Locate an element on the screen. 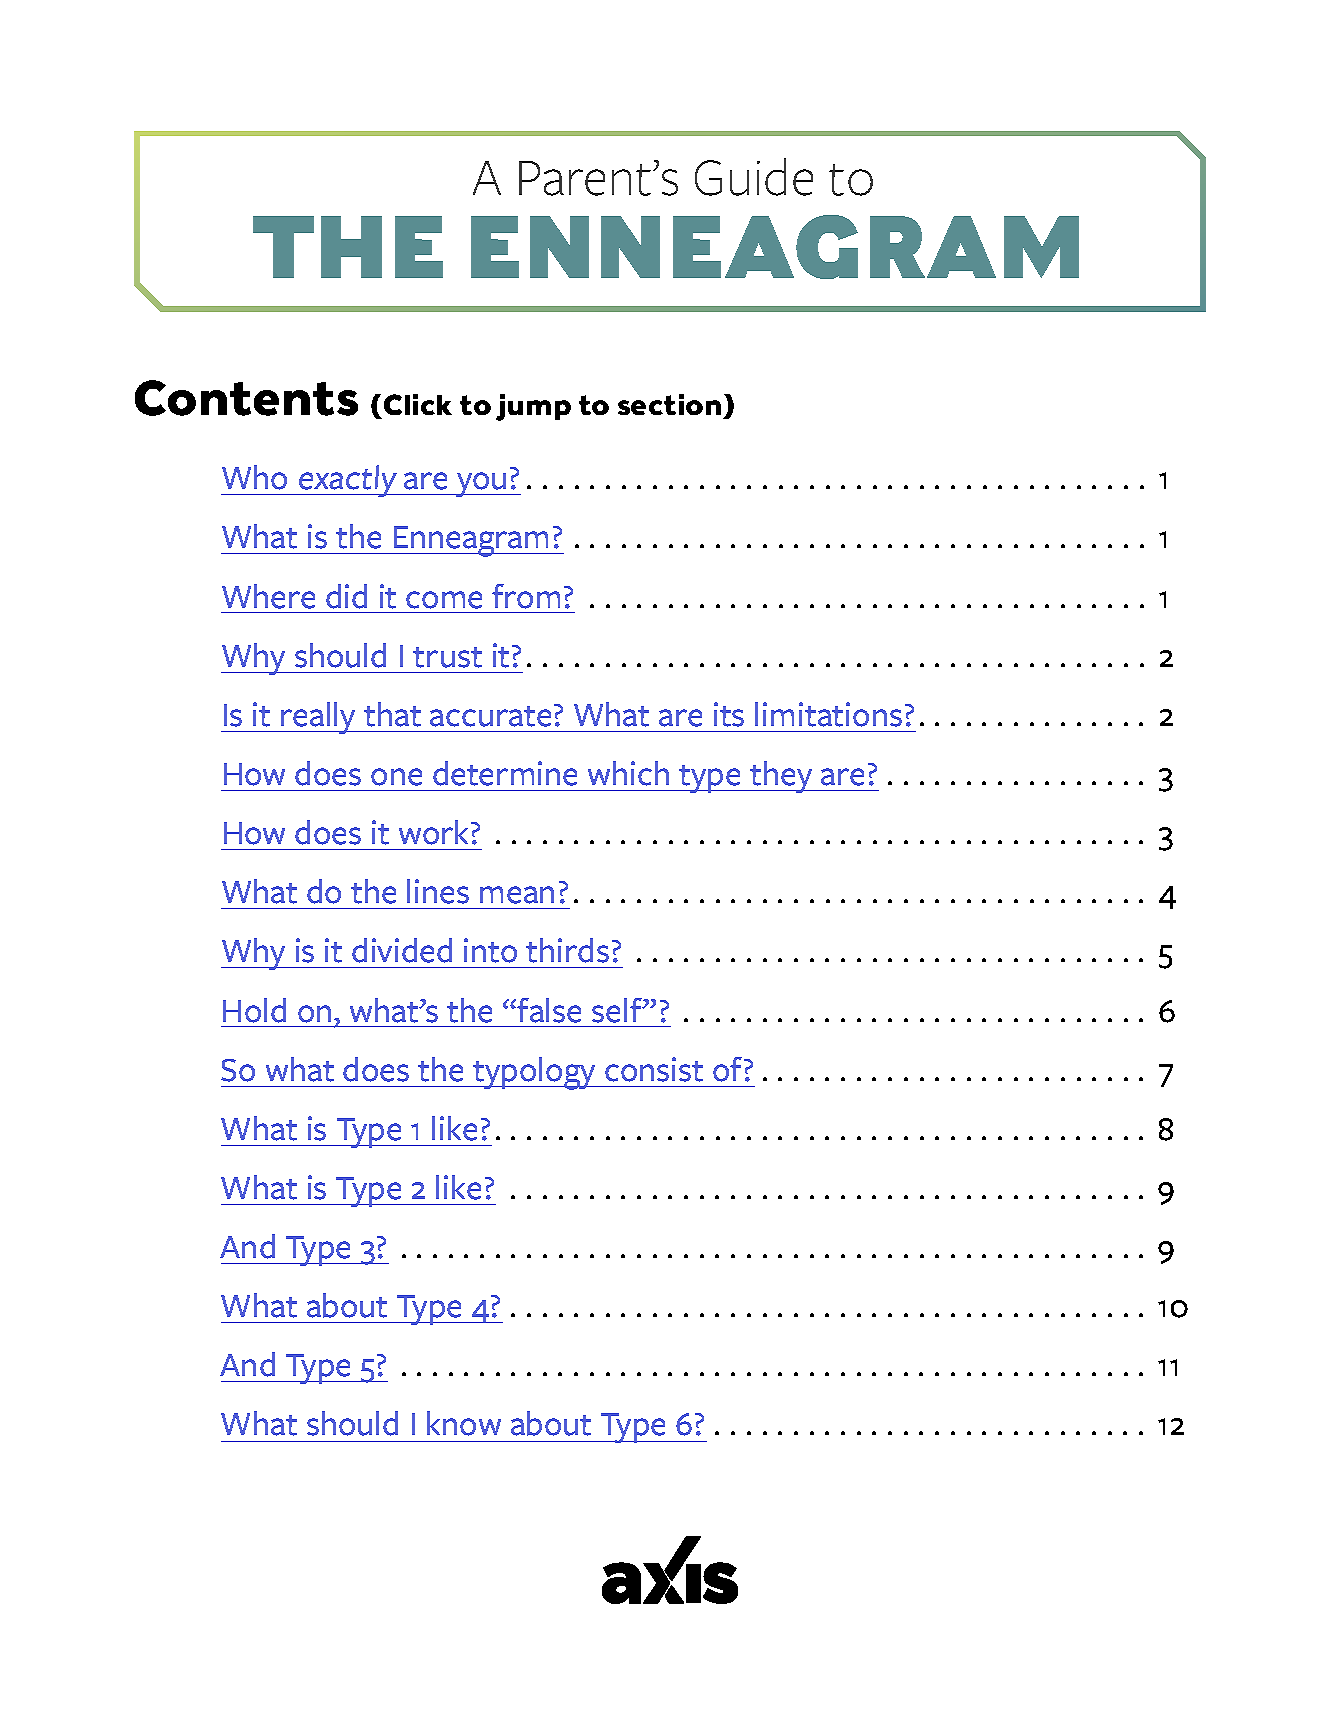  section is located at coordinates (669, 404).
